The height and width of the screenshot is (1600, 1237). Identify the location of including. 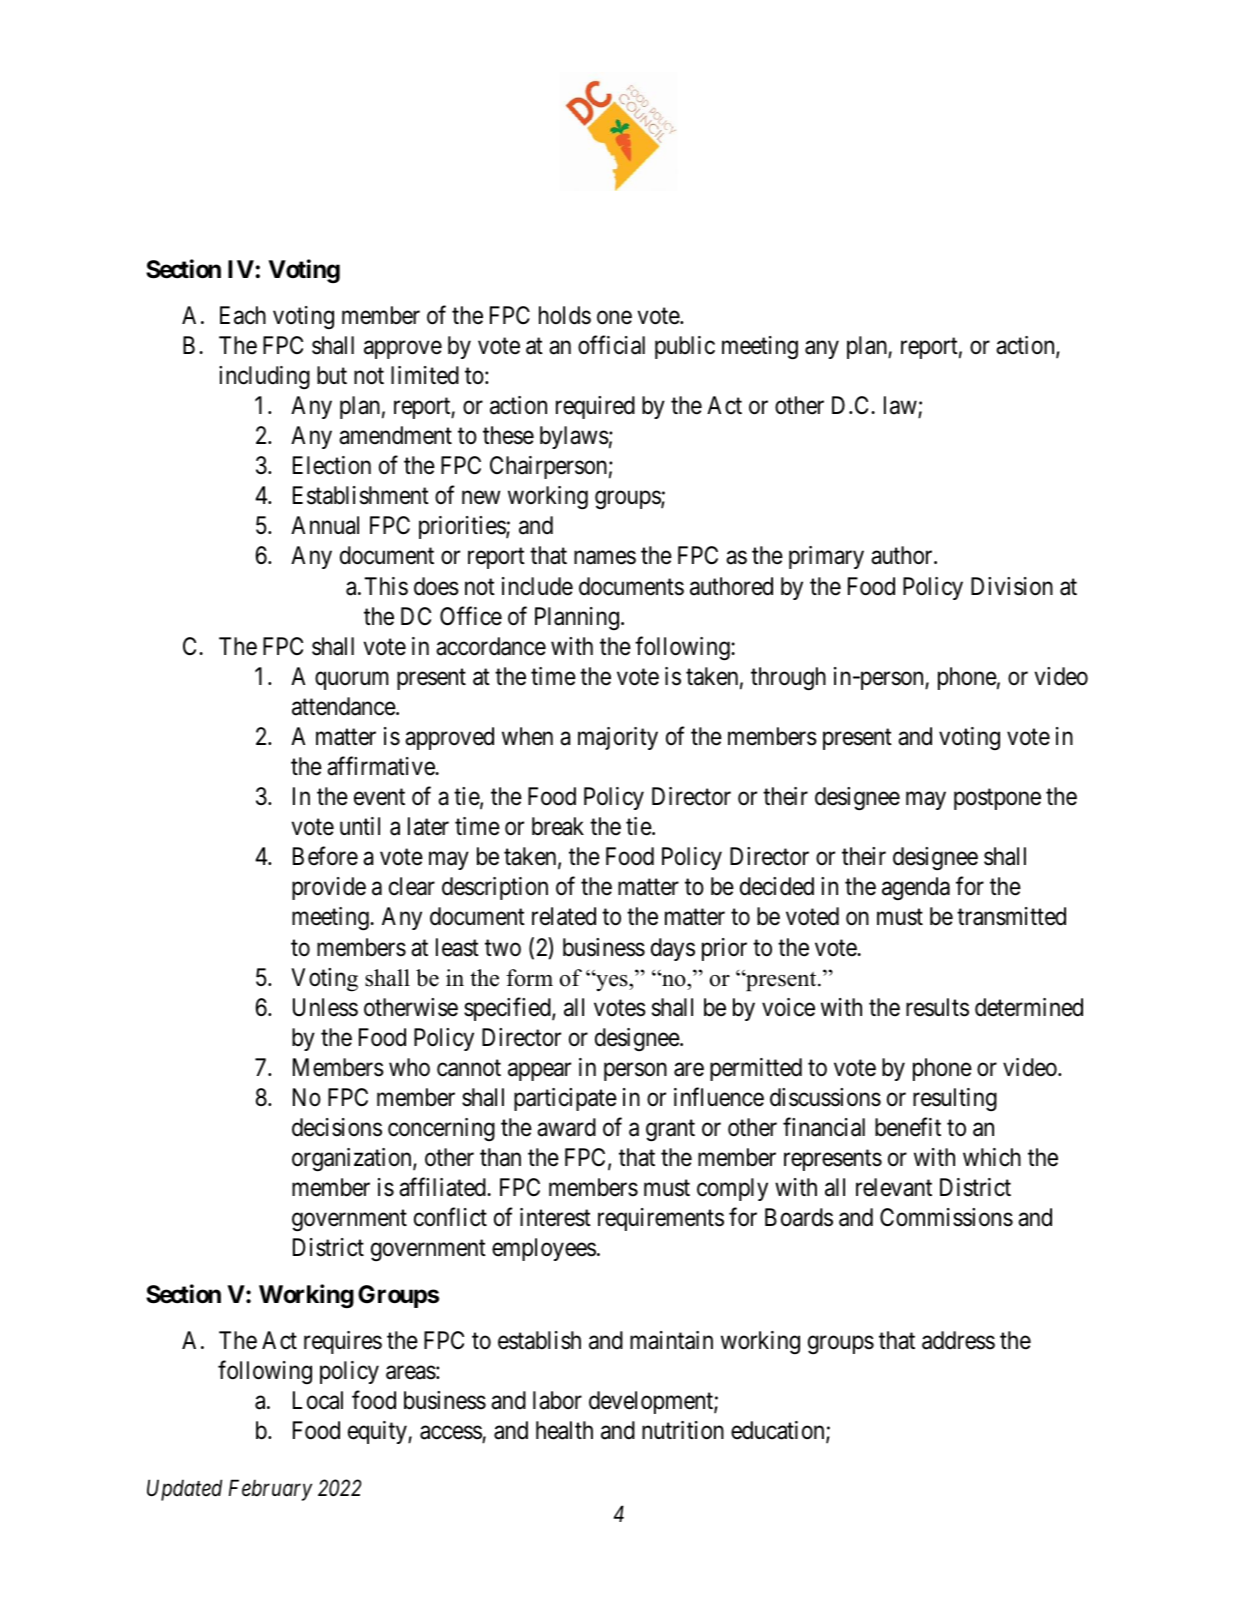
(264, 377).
